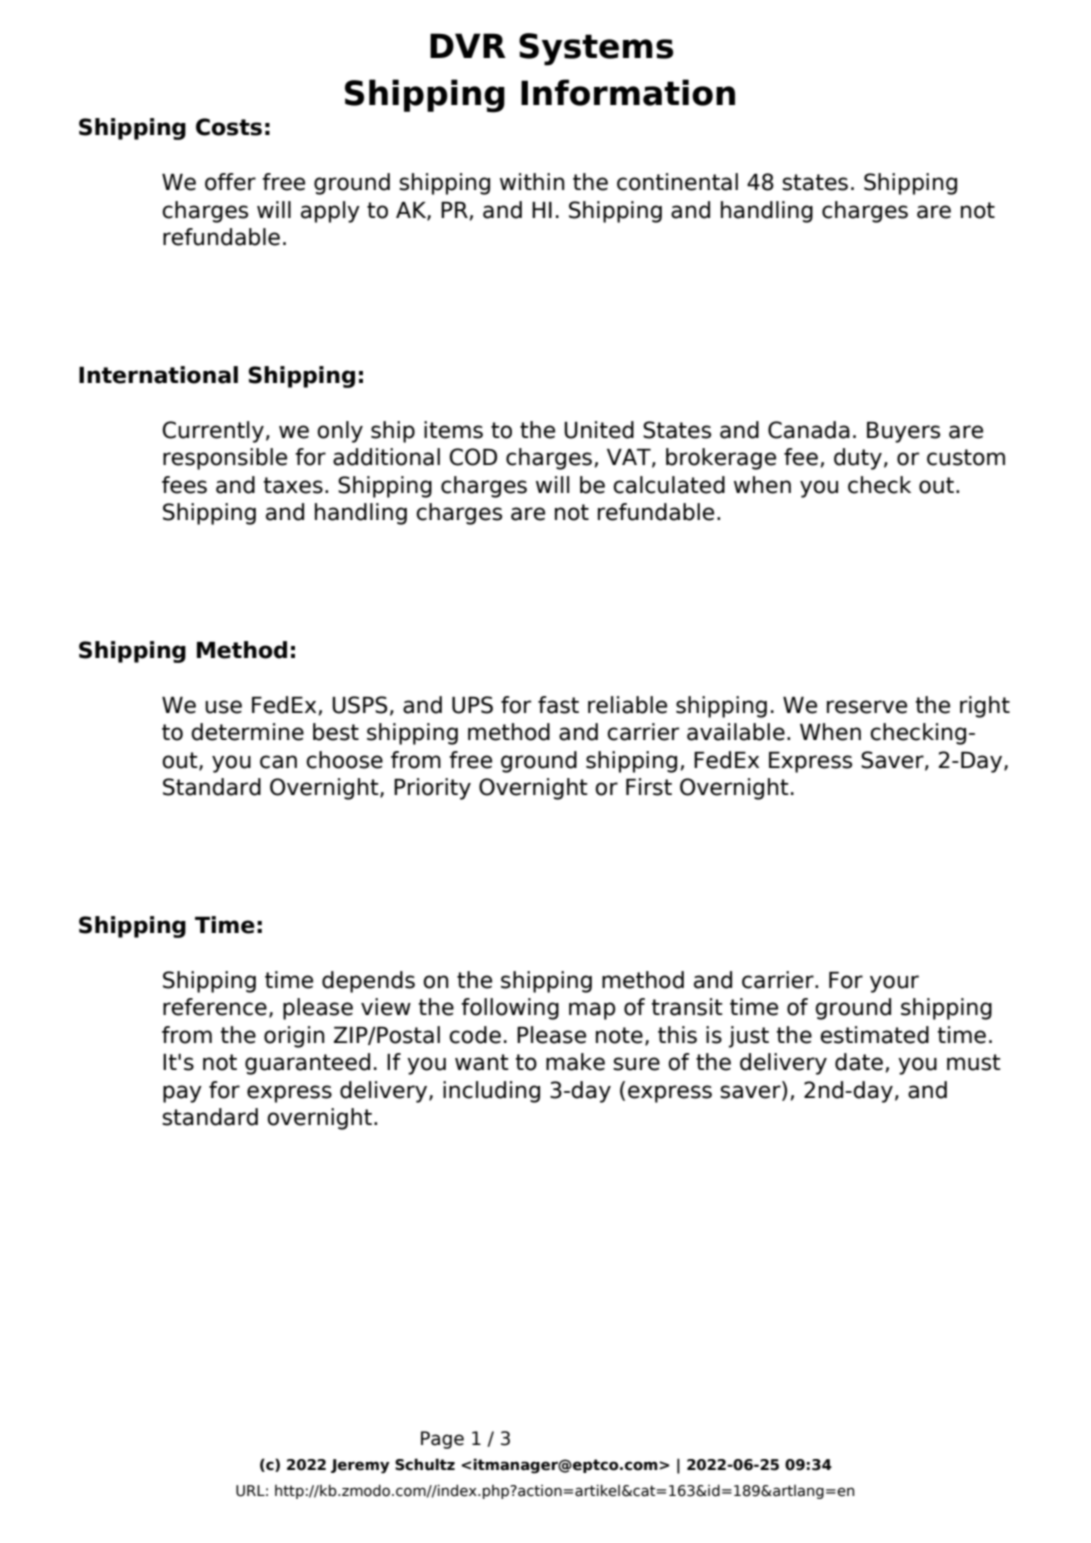 This document has height=1543, width=1091. What do you see at coordinates (213, 432) in the document?
I see `Currently` at bounding box center [213, 432].
